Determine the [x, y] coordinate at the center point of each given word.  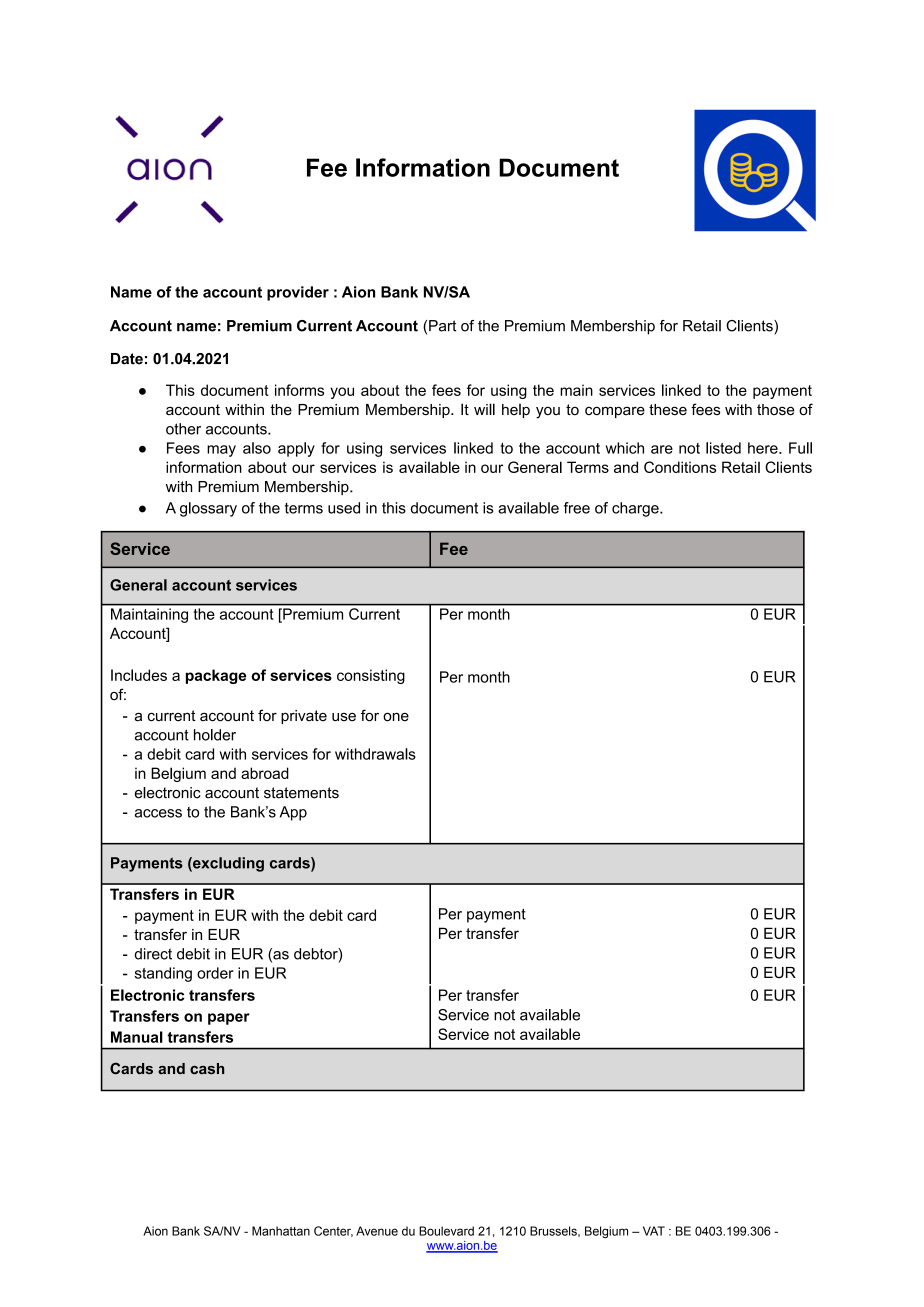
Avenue [377, 1231]
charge [636, 509]
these [668, 410]
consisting [371, 676]
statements [301, 793]
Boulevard [446, 1231]
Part [442, 326]
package [216, 676]
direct [153, 954]
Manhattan [281, 1231]
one [396, 717]
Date [127, 359]
